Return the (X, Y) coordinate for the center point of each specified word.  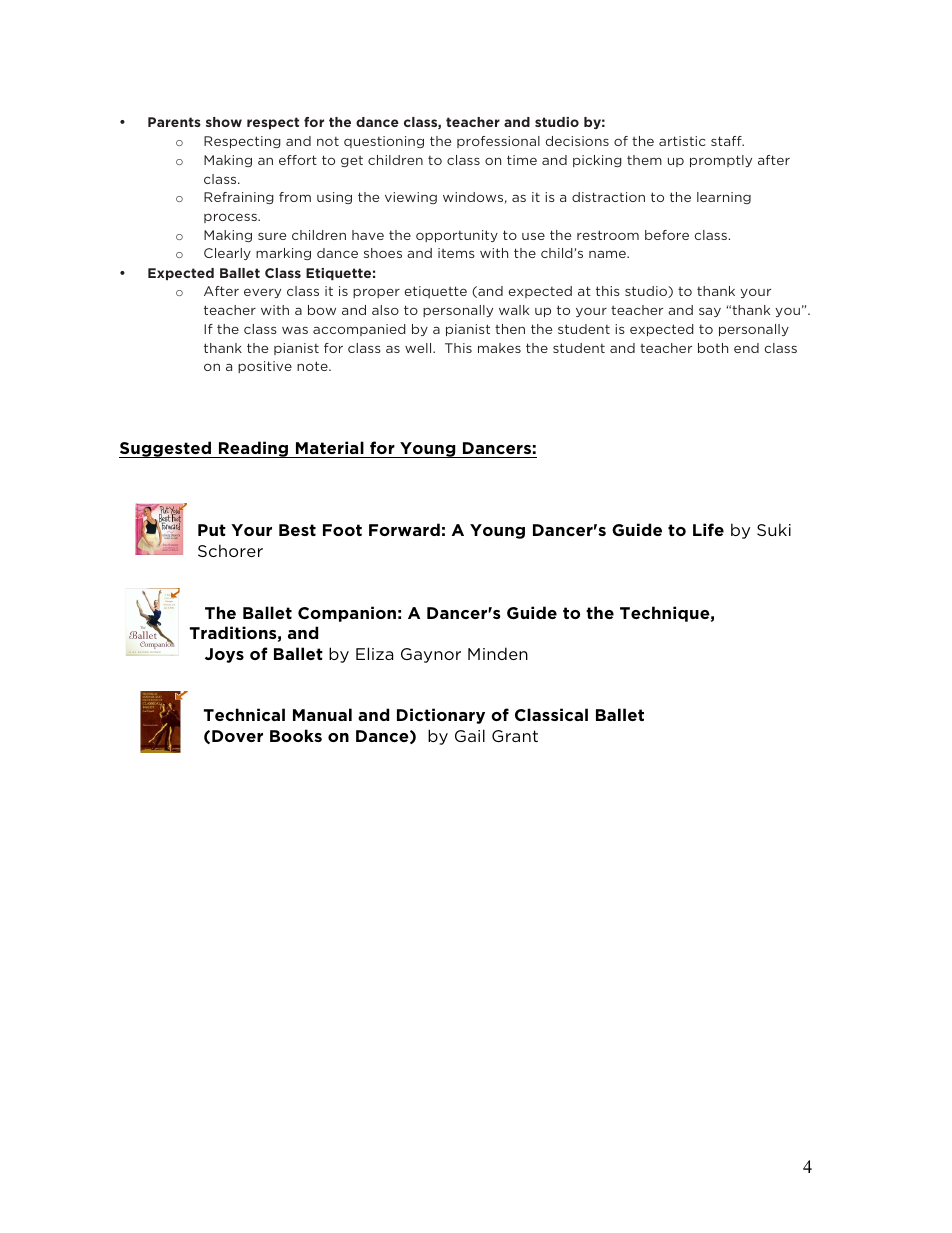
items (456, 253)
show (224, 122)
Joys (224, 655)
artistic (682, 141)
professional (498, 142)
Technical (244, 714)
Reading (253, 449)
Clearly (227, 254)
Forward (404, 529)
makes (499, 348)
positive (265, 367)
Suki (774, 529)
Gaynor (431, 655)
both (713, 348)
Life (708, 529)
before (667, 235)
